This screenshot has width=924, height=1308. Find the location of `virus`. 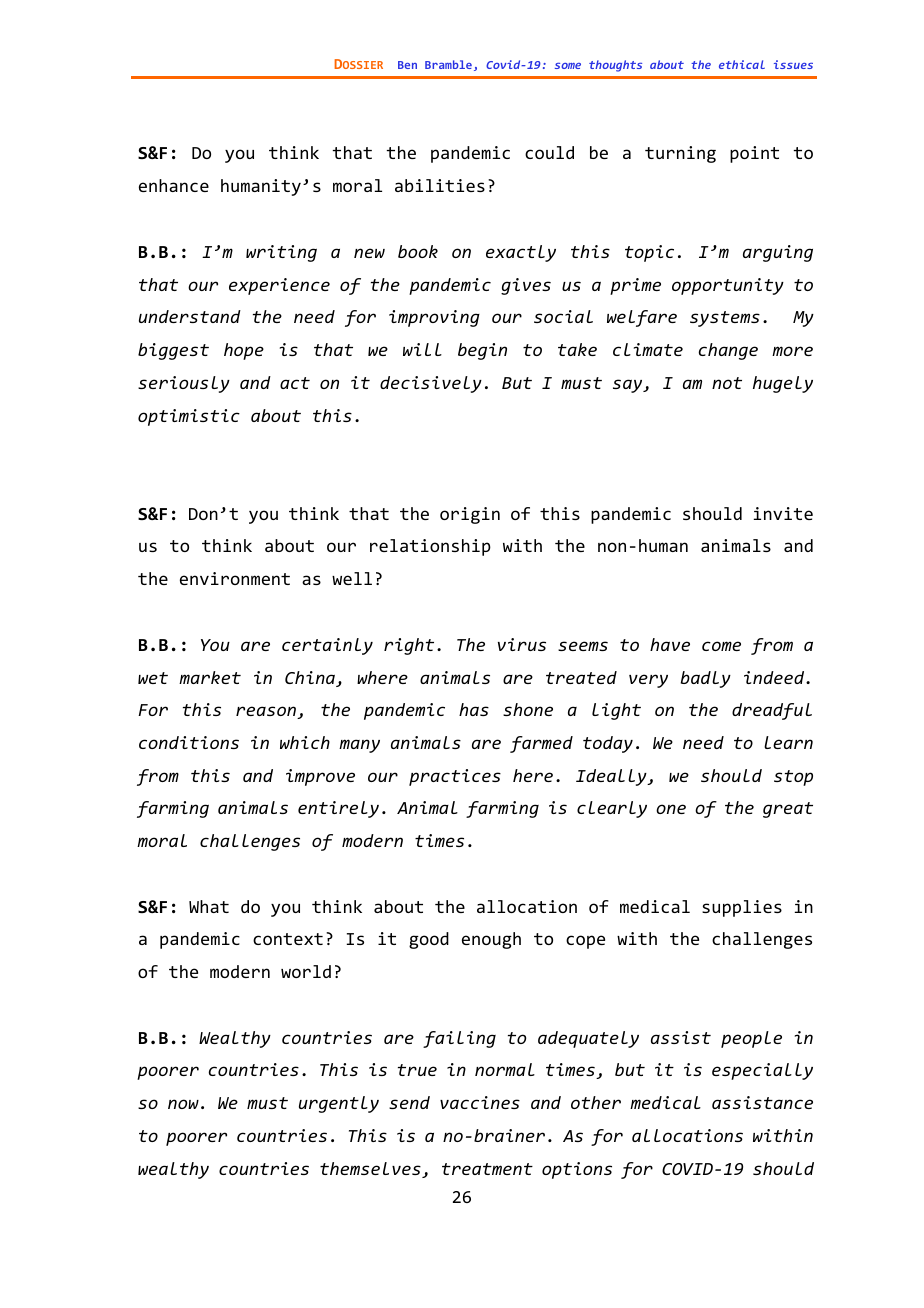

virus is located at coordinates (522, 644).
